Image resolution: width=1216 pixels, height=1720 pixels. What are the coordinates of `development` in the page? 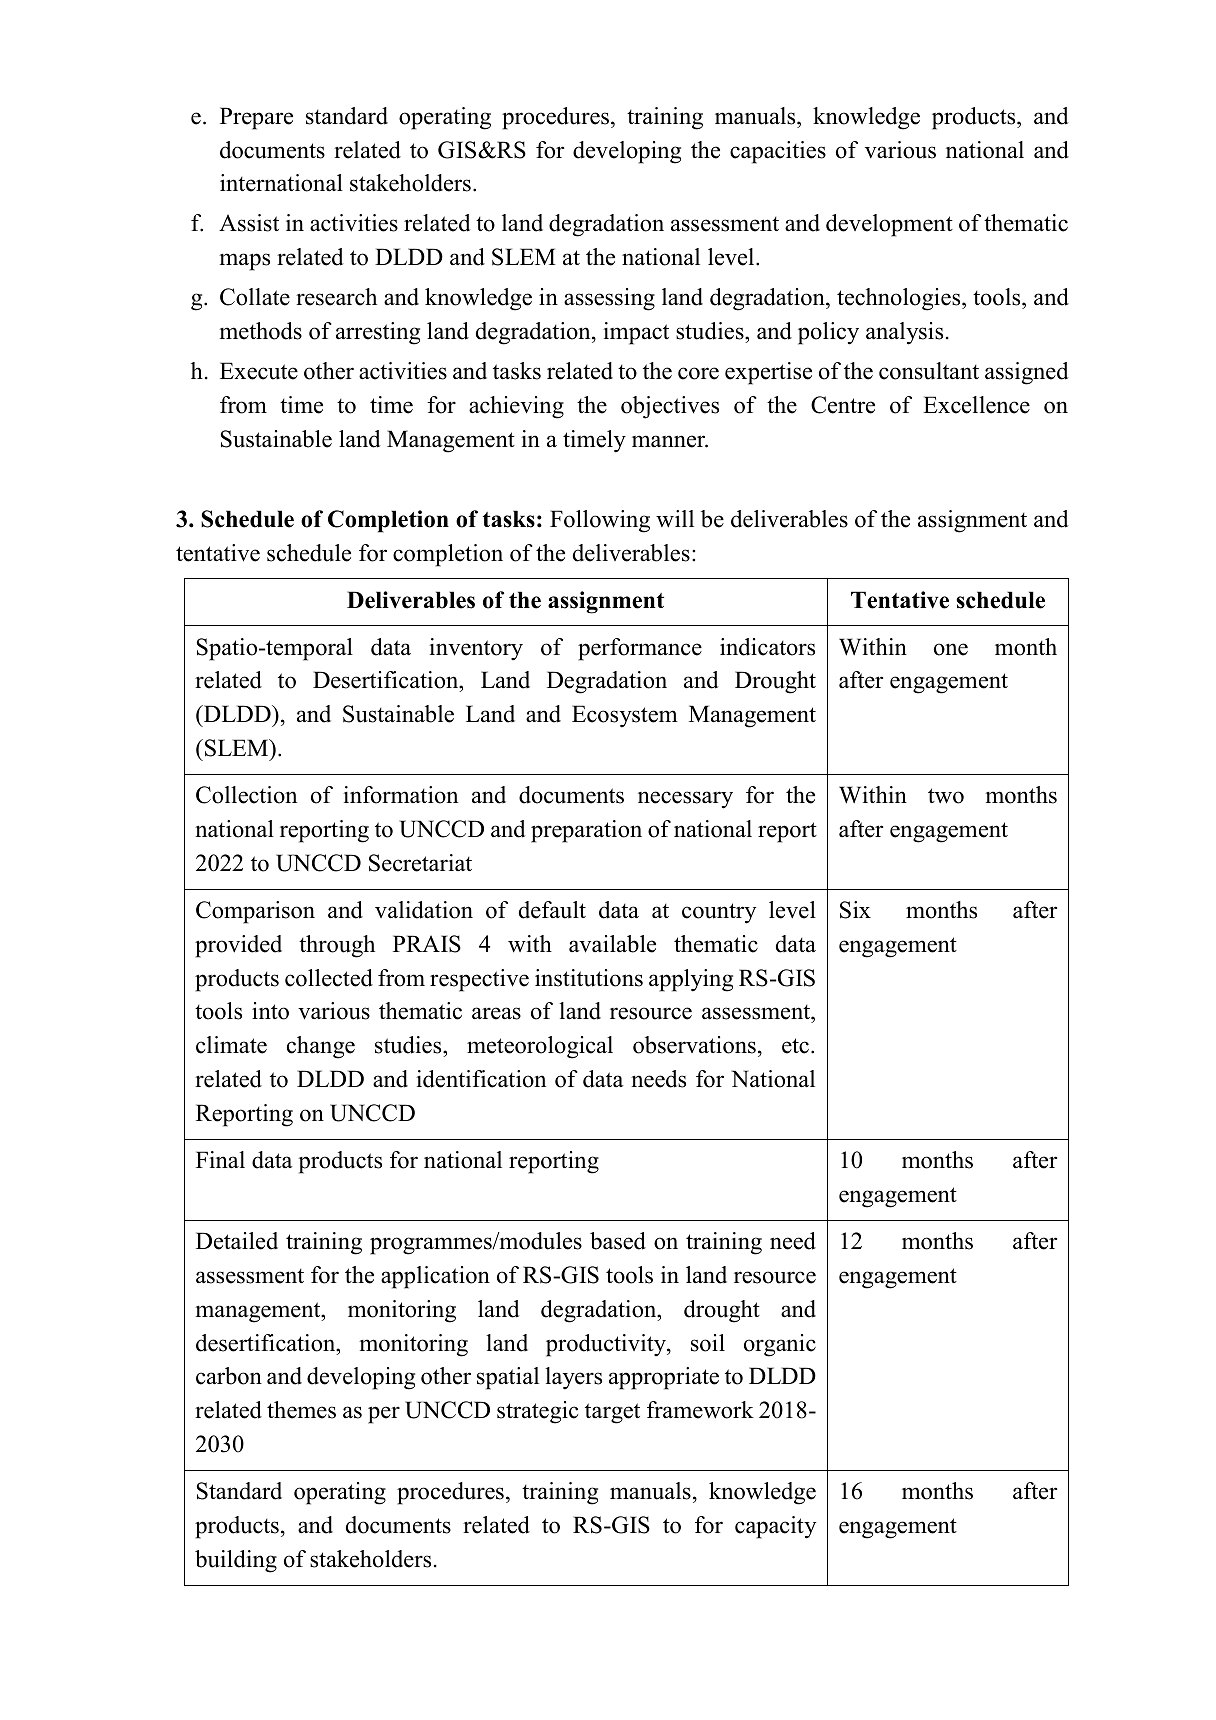 It's located at (889, 225).
